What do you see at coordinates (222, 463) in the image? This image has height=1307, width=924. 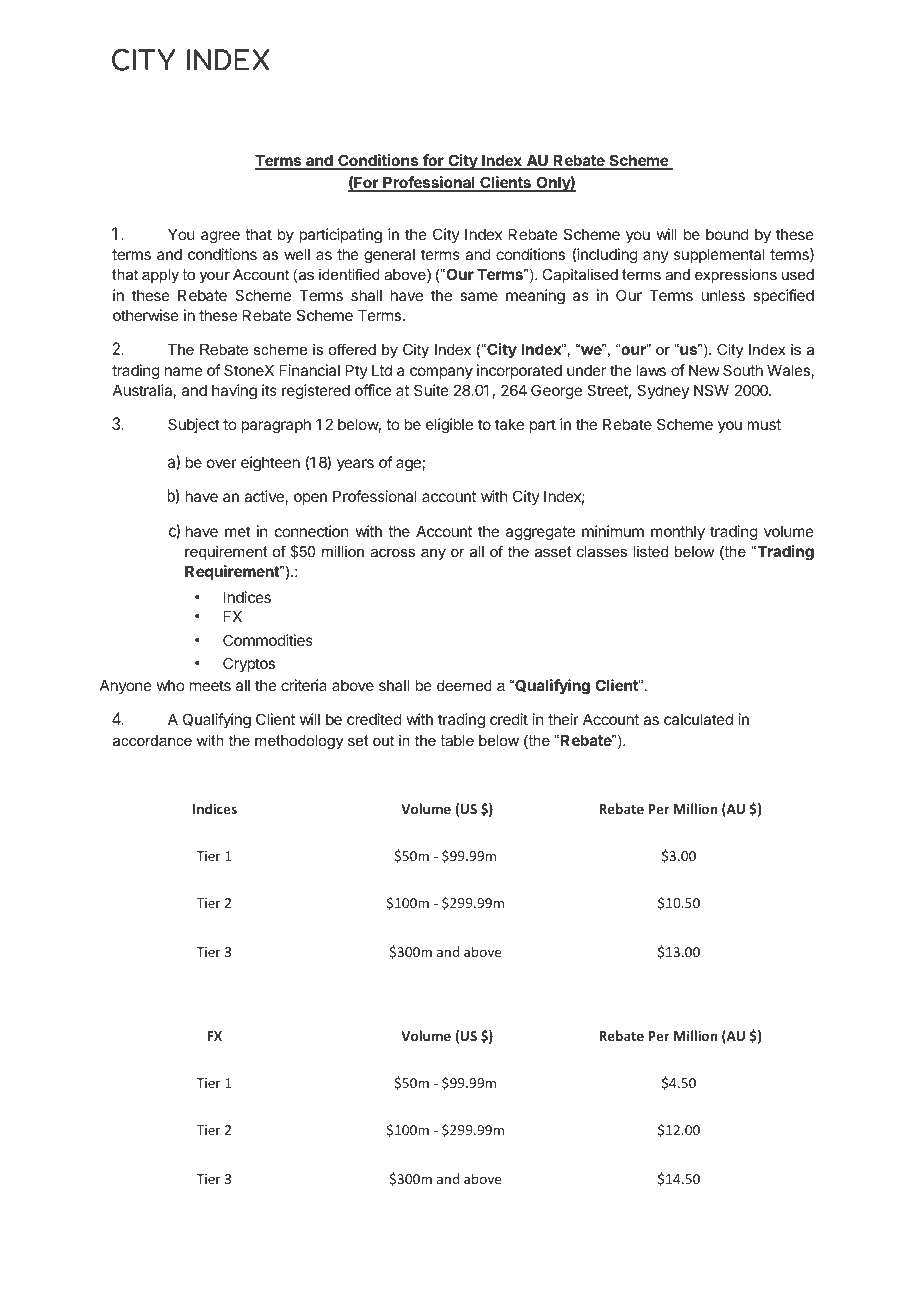 I see `over` at bounding box center [222, 463].
